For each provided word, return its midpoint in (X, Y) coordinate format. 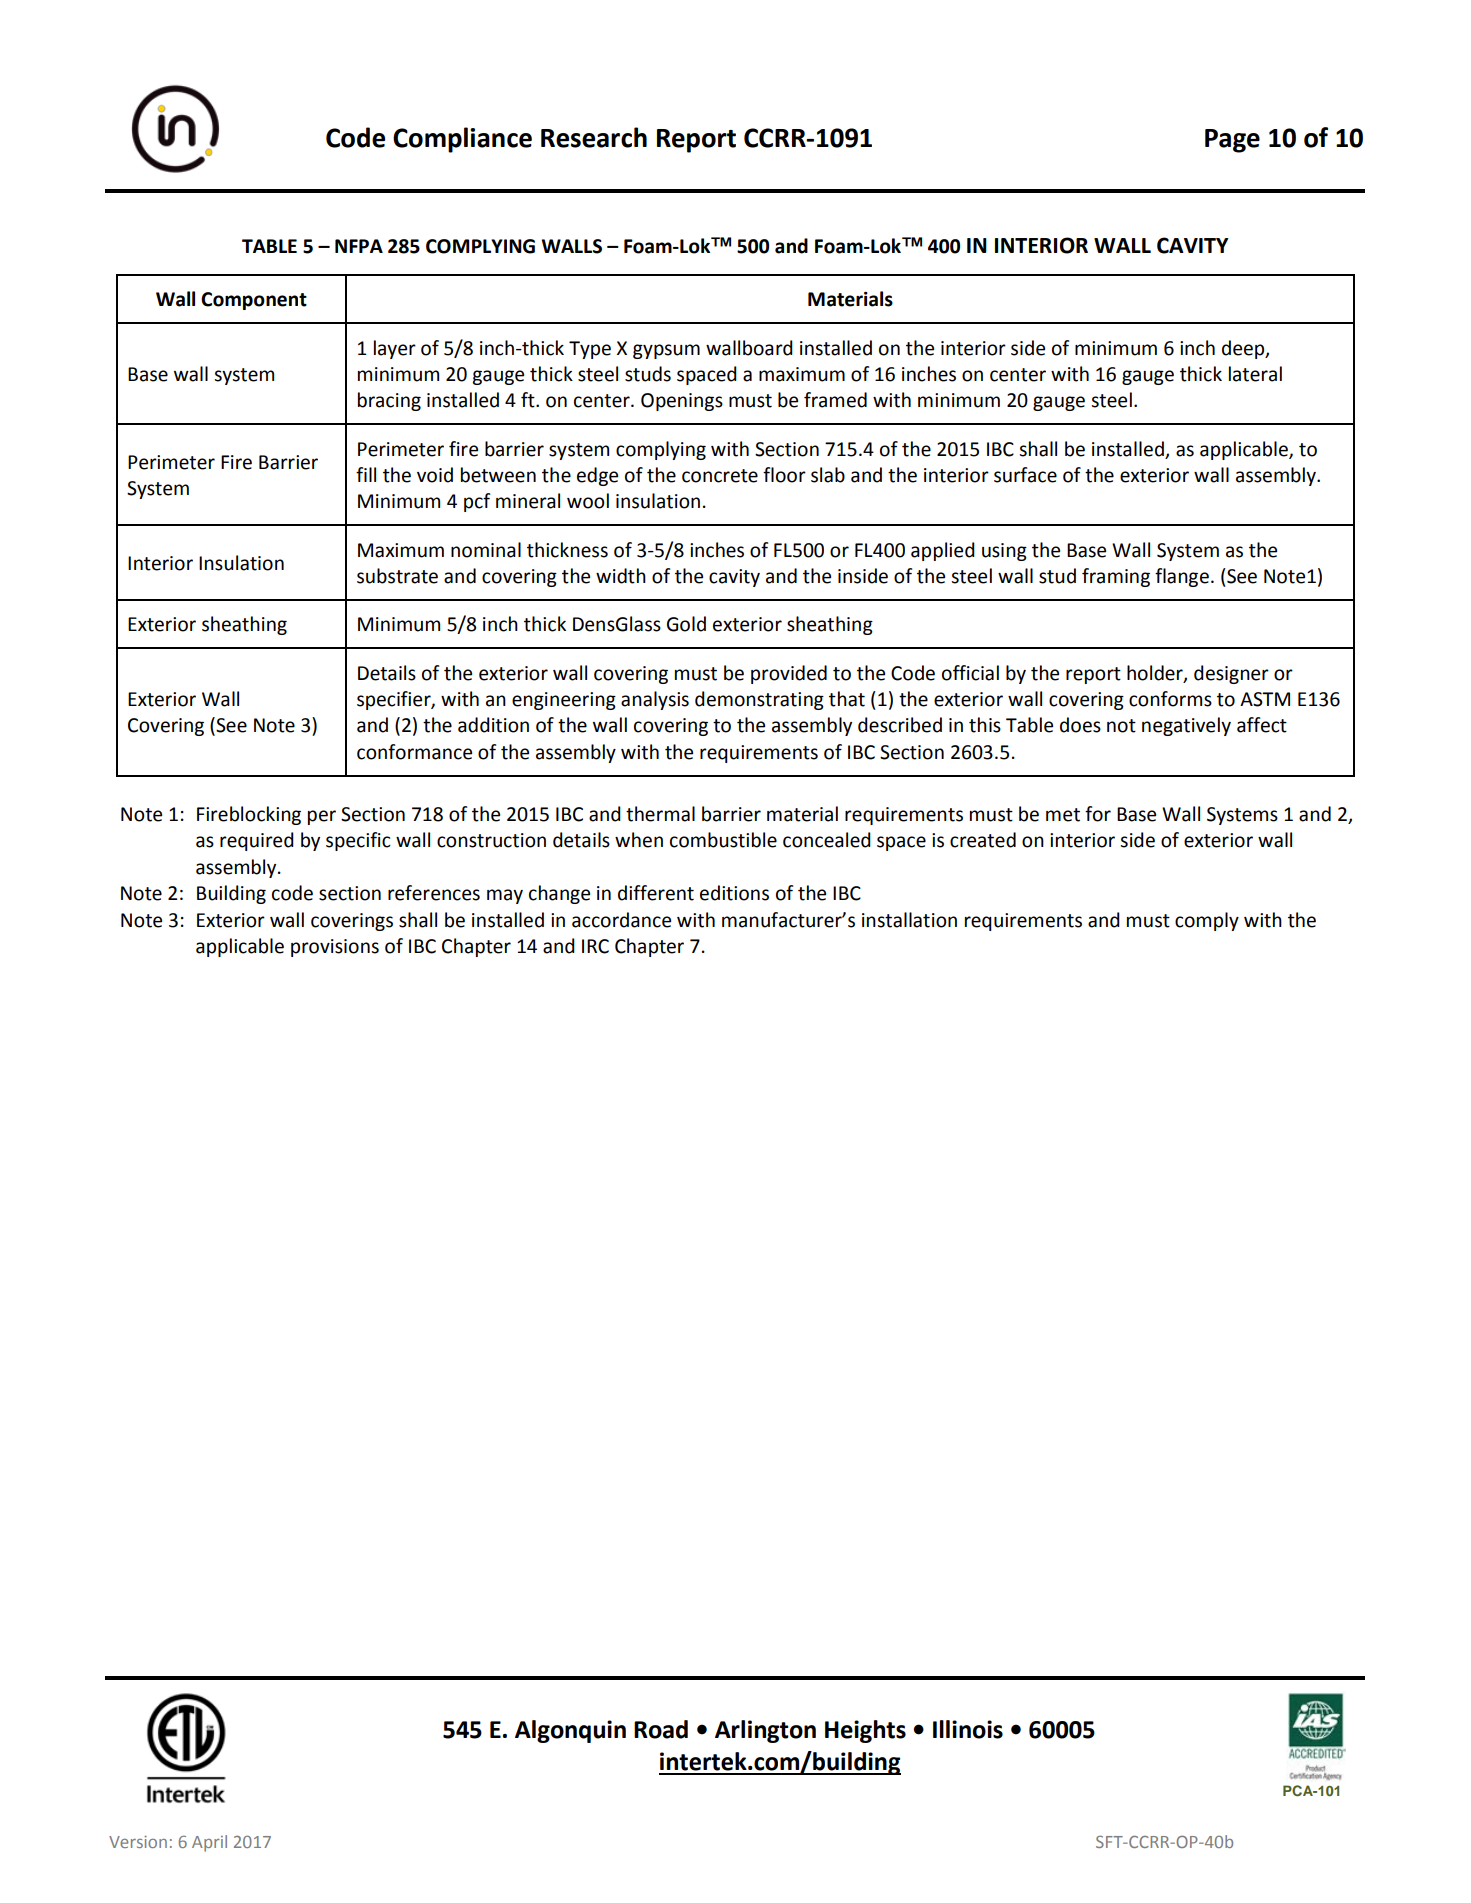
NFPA (359, 246)
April (209, 1843)
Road (661, 1729)
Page (1232, 141)
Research (594, 137)
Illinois (968, 1729)
